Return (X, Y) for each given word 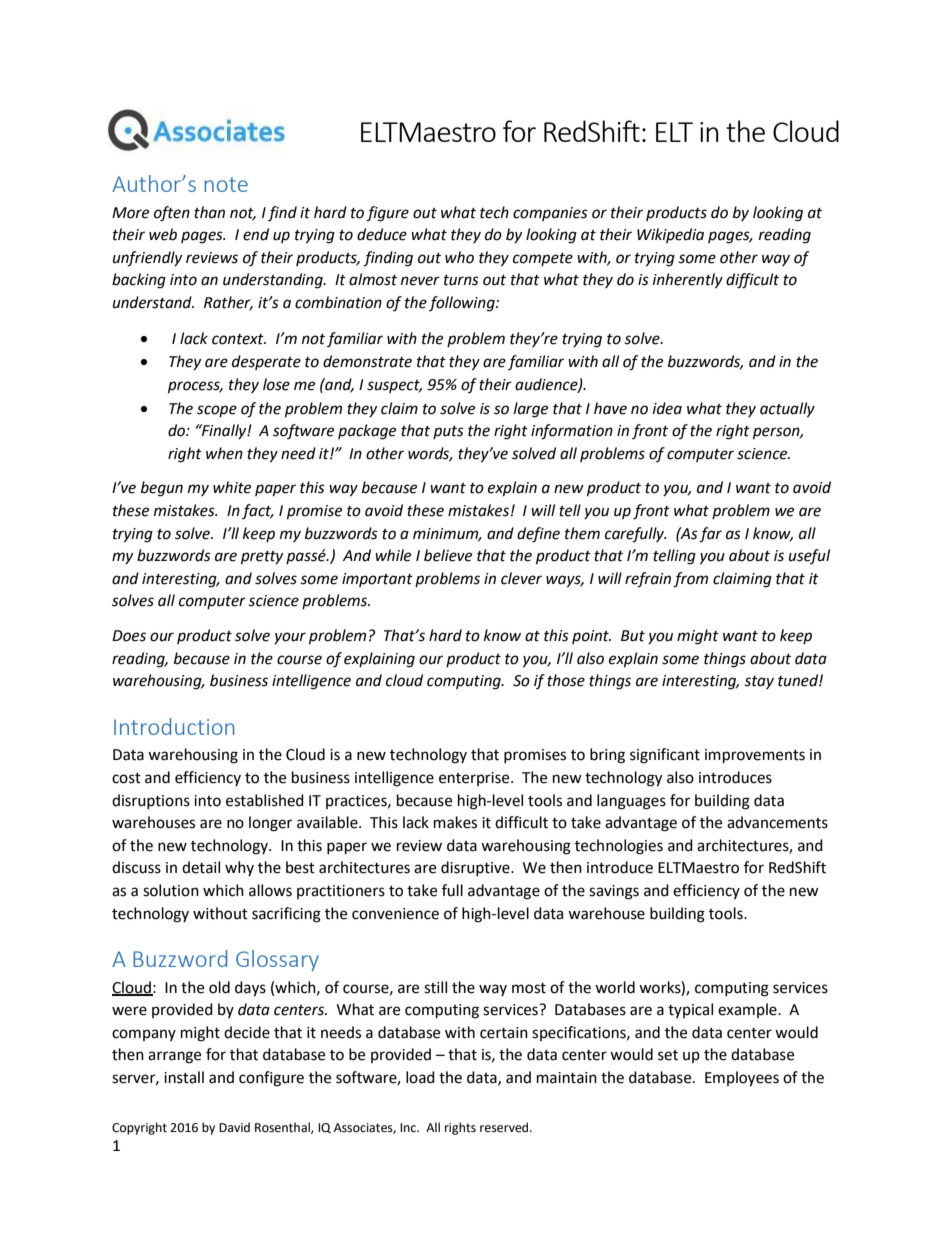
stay (759, 682)
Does (129, 636)
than (209, 212)
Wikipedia (670, 235)
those (566, 680)
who (459, 257)
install (184, 1077)
